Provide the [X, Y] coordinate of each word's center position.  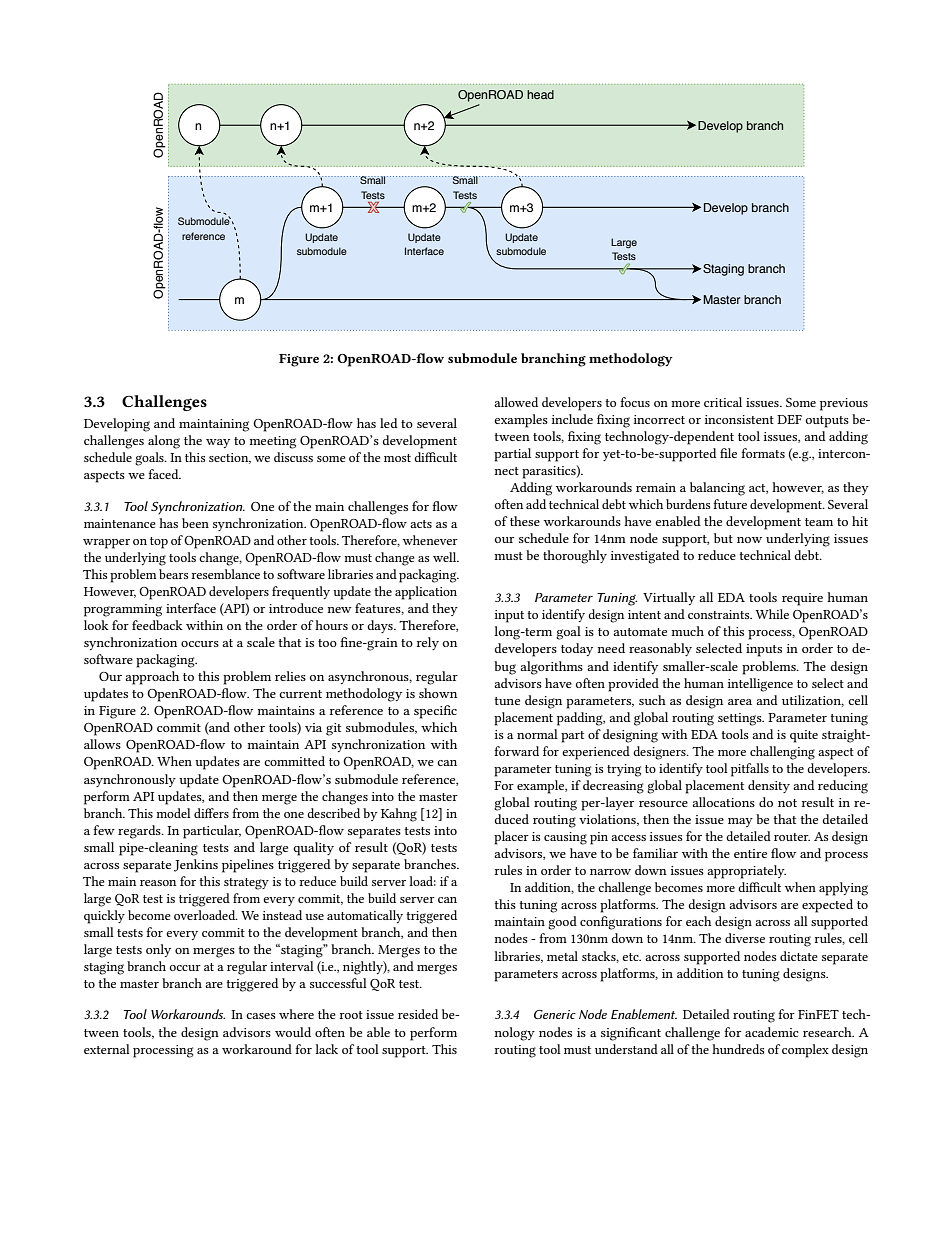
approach [152, 678]
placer [511, 838]
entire [750, 853]
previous [844, 404]
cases [261, 1016]
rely [428, 643]
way [218, 443]
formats [763, 453]
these [525, 521]
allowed [516, 402]
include [572, 419]
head [540, 94]
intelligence [760, 685]
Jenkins [196, 865]
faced [164, 474]
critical [723, 402]
